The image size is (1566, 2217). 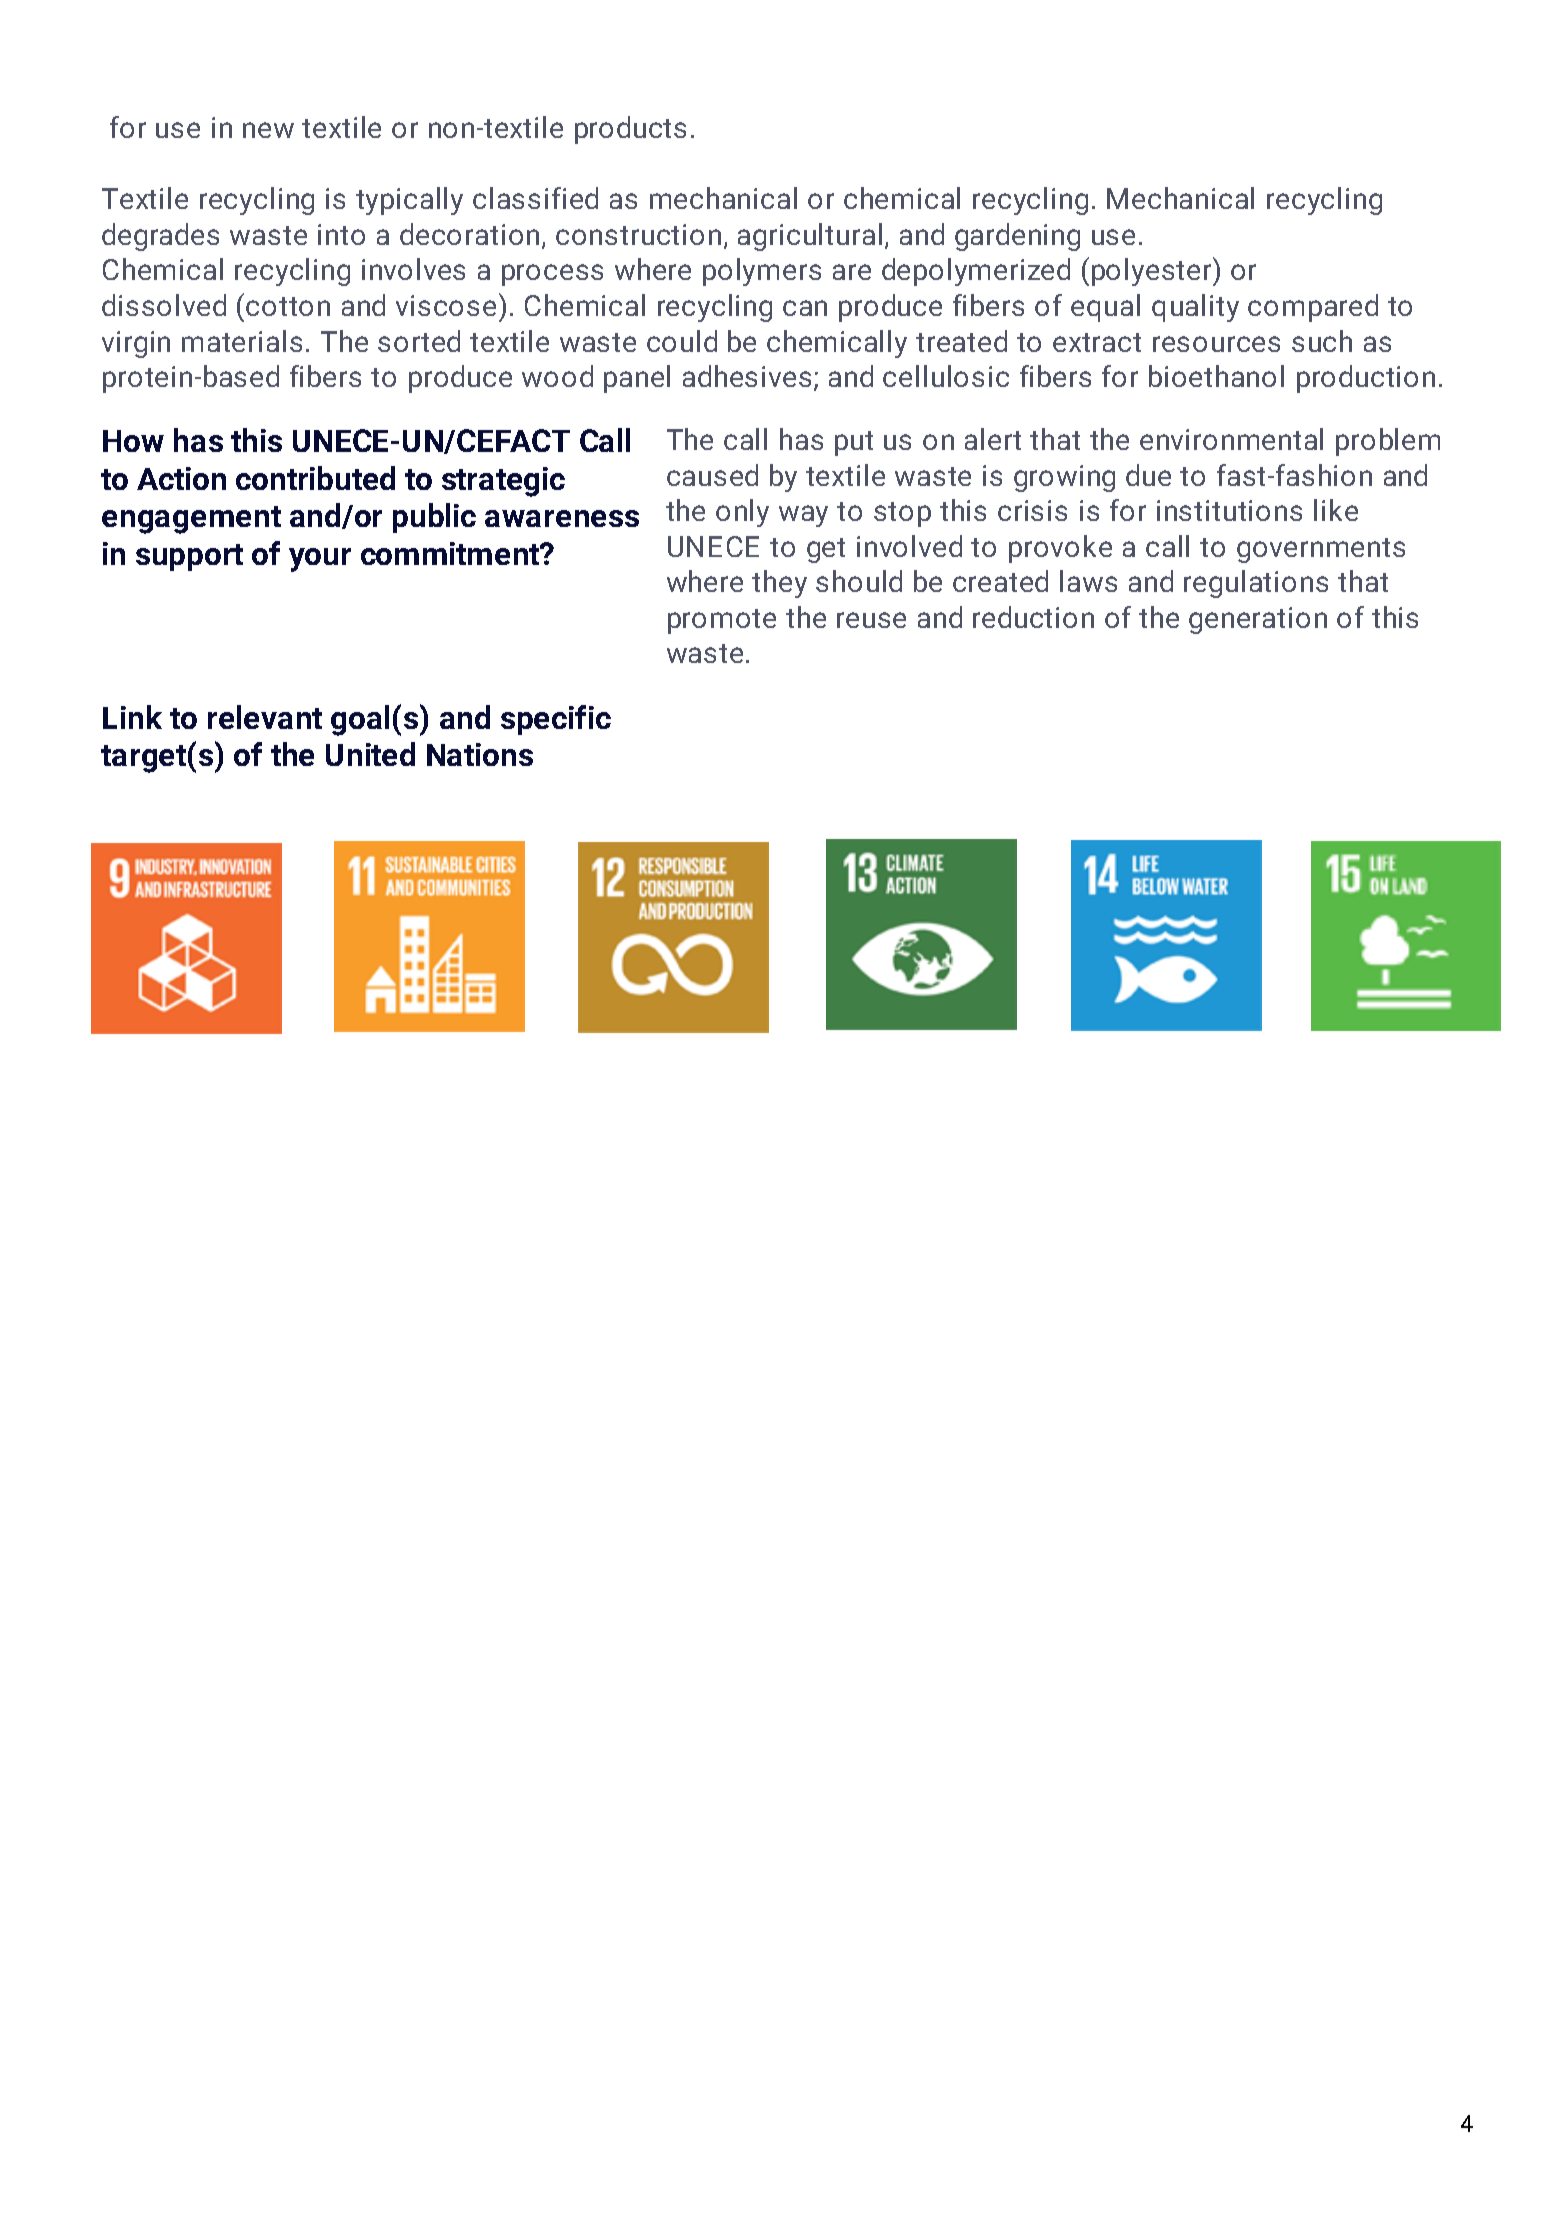 What do you see at coordinates (315, 478) in the screenshot?
I see `contributed` at bounding box center [315, 478].
